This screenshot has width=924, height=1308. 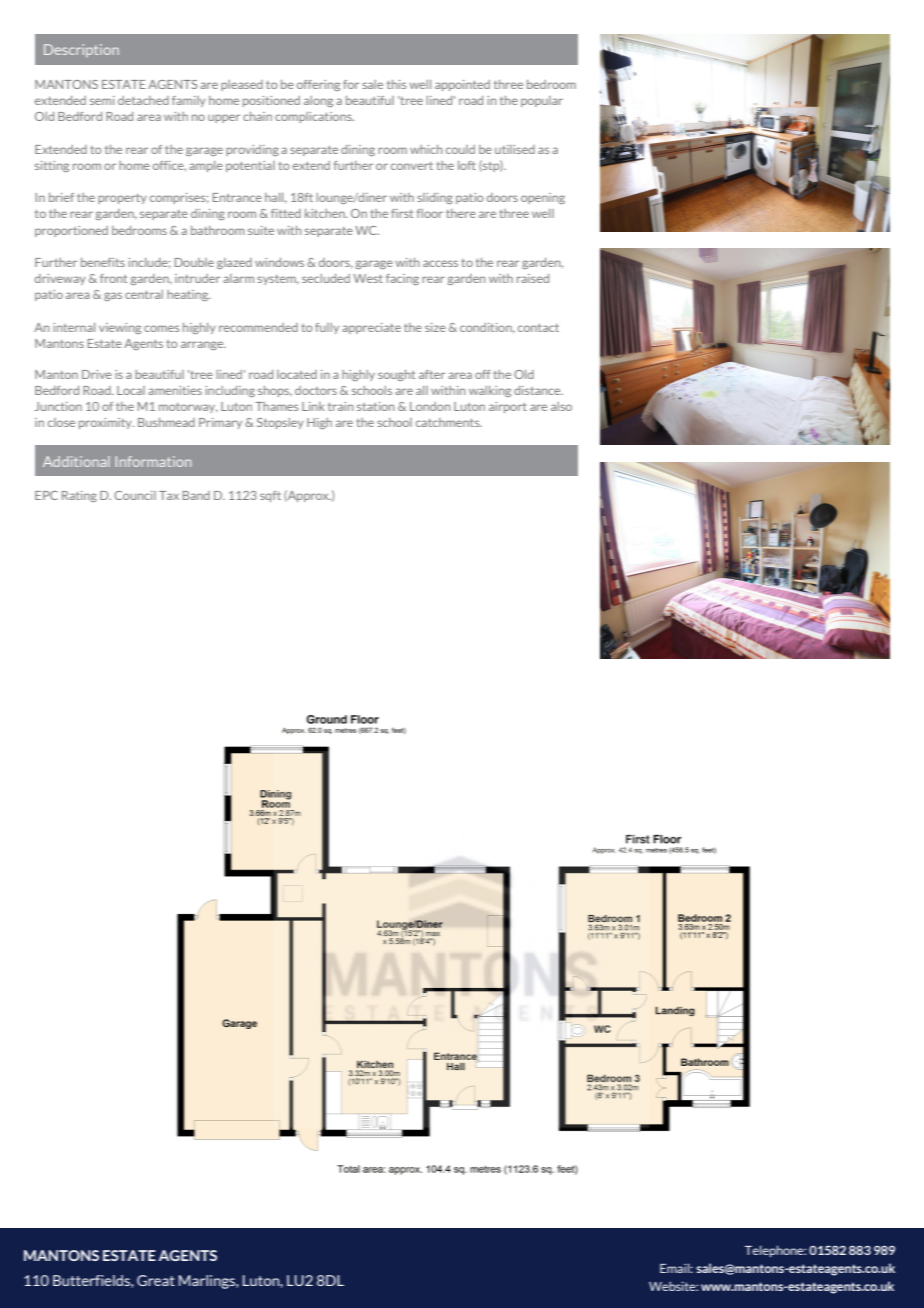 I want to click on airport, so click(x=508, y=407).
